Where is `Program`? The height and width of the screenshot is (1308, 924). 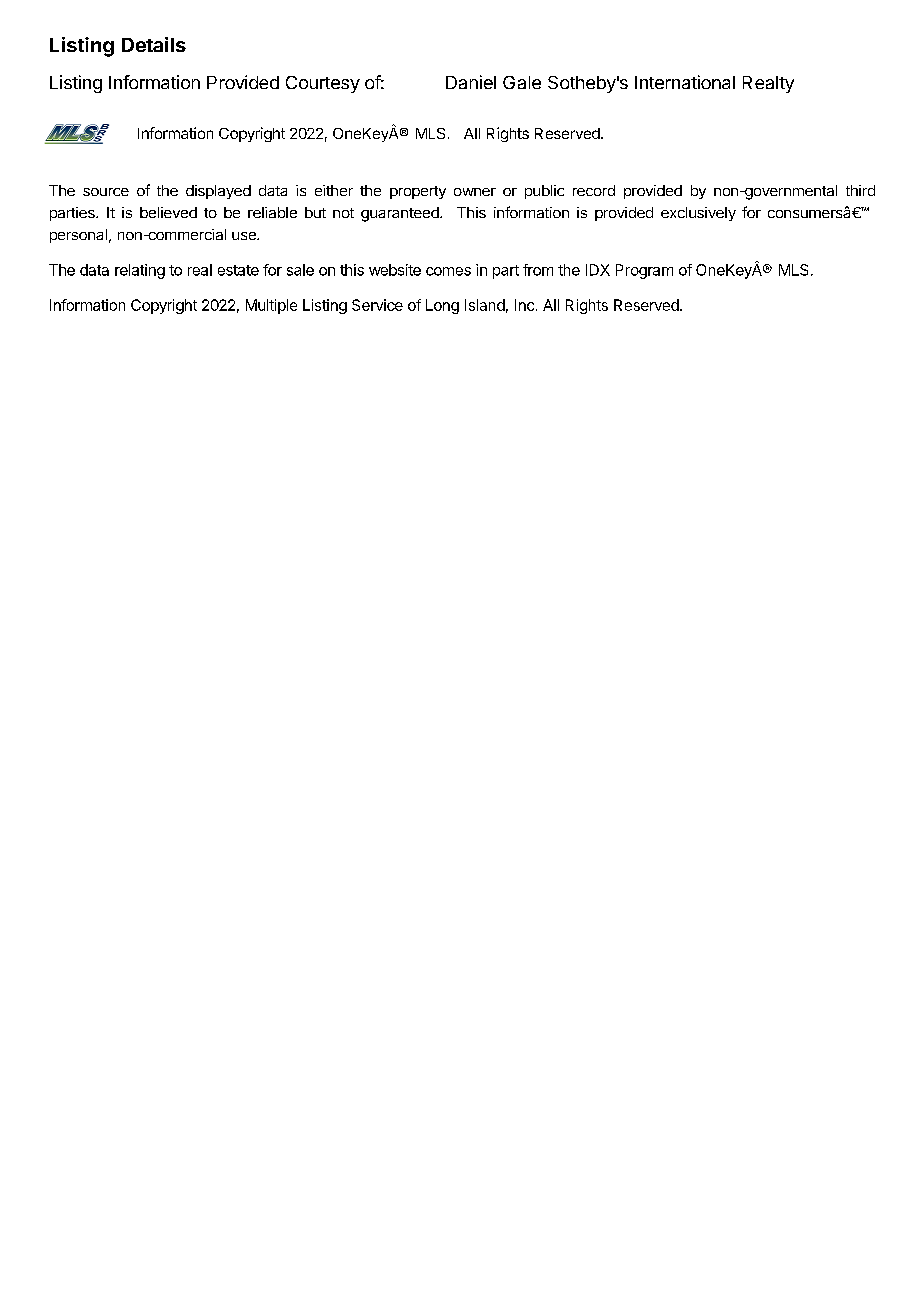 Program is located at coordinates (644, 271).
